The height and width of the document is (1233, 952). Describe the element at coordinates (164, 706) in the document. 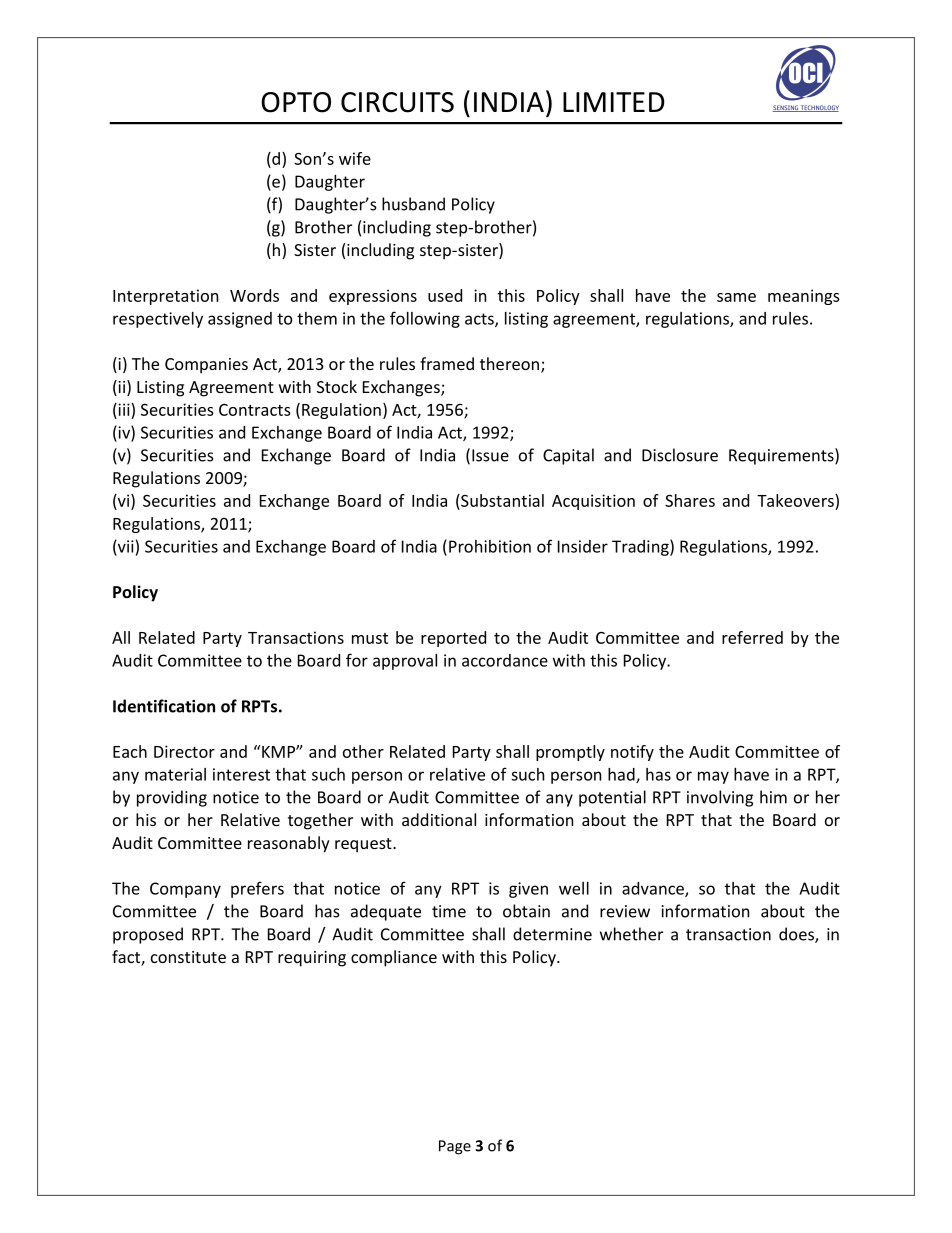

I see `Identification` at that location.
